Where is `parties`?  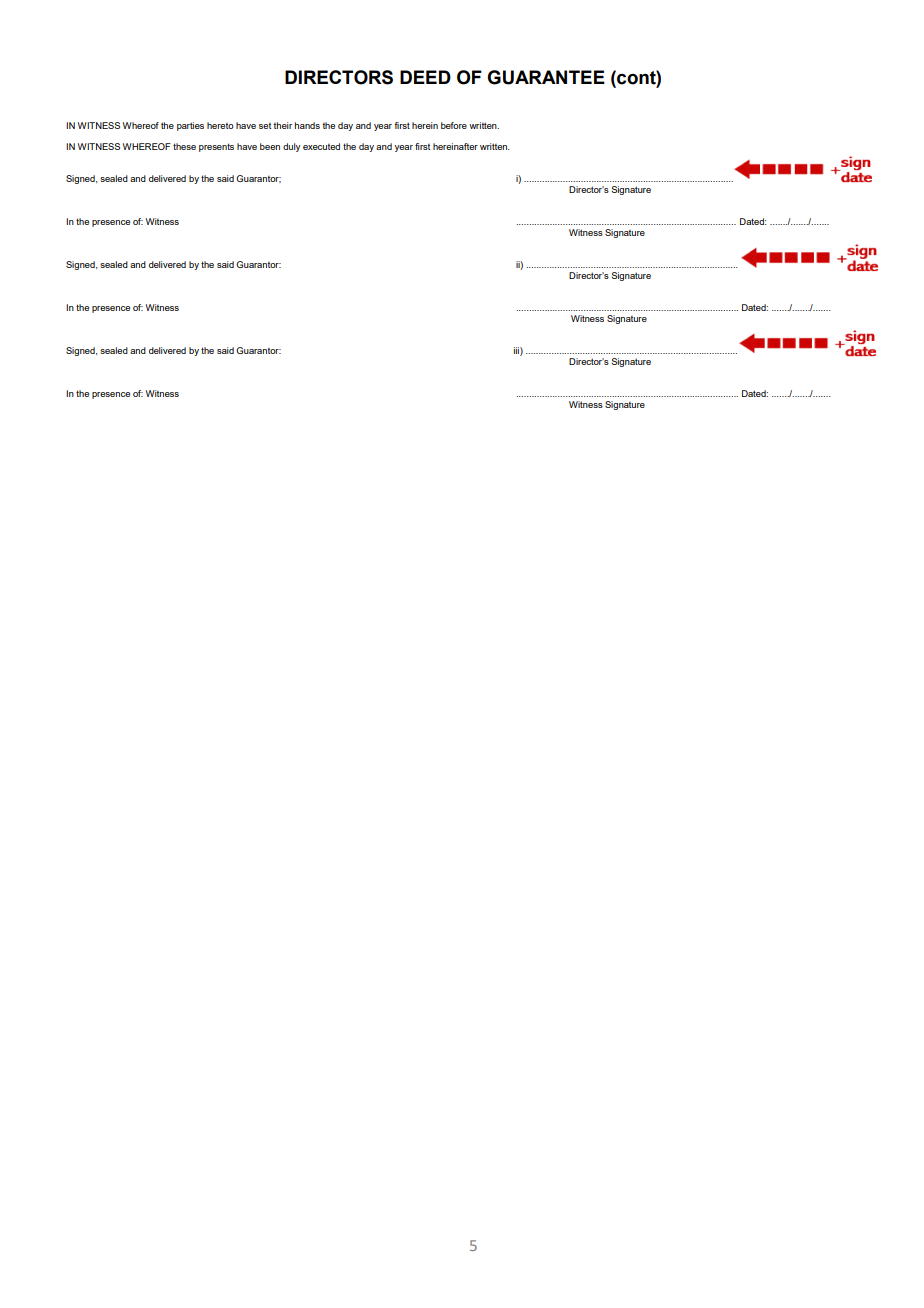 parties is located at coordinates (190, 126).
